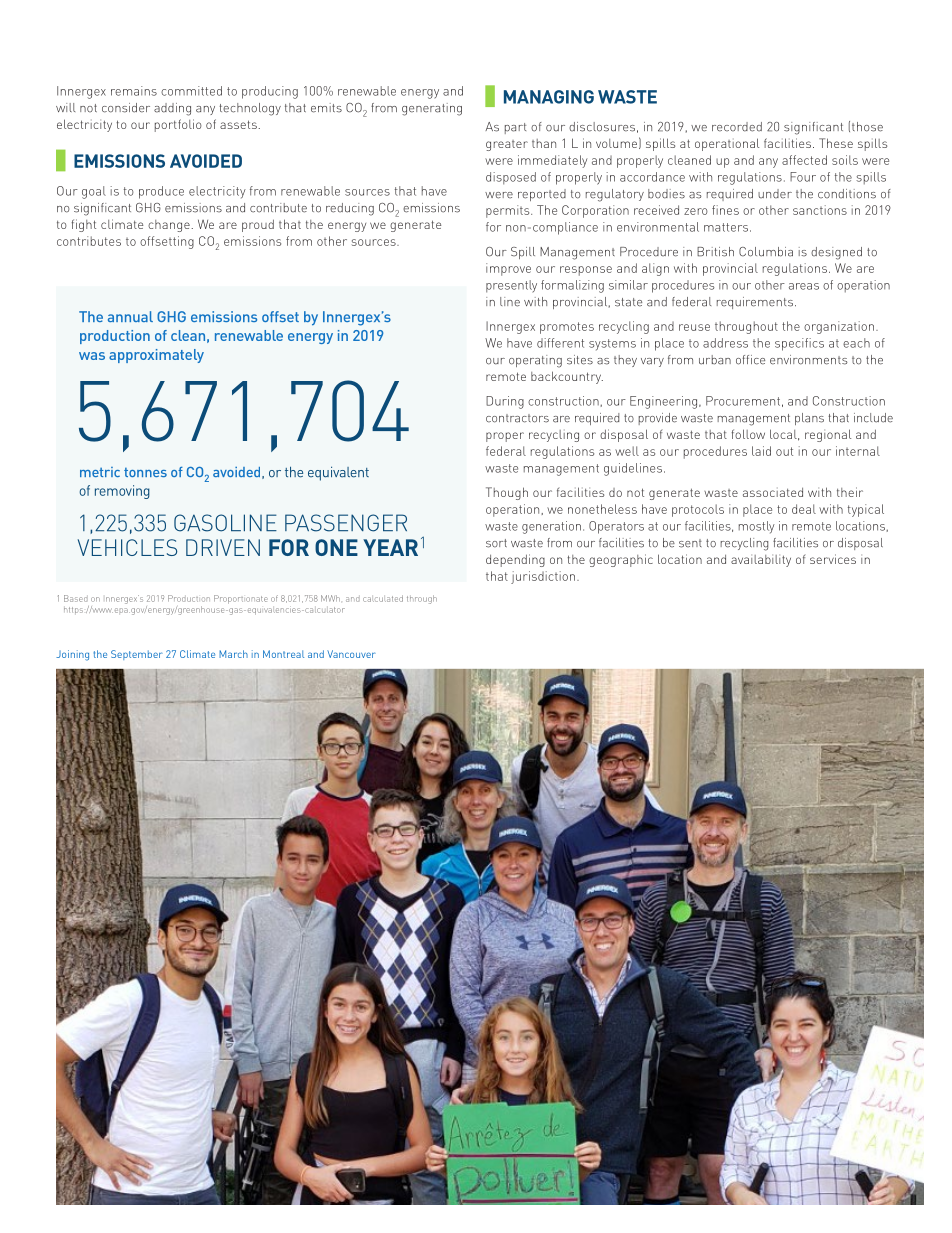 The image size is (952, 1233). Describe the element at coordinates (507, 493) in the screenshot. I see `Though` at that location.
